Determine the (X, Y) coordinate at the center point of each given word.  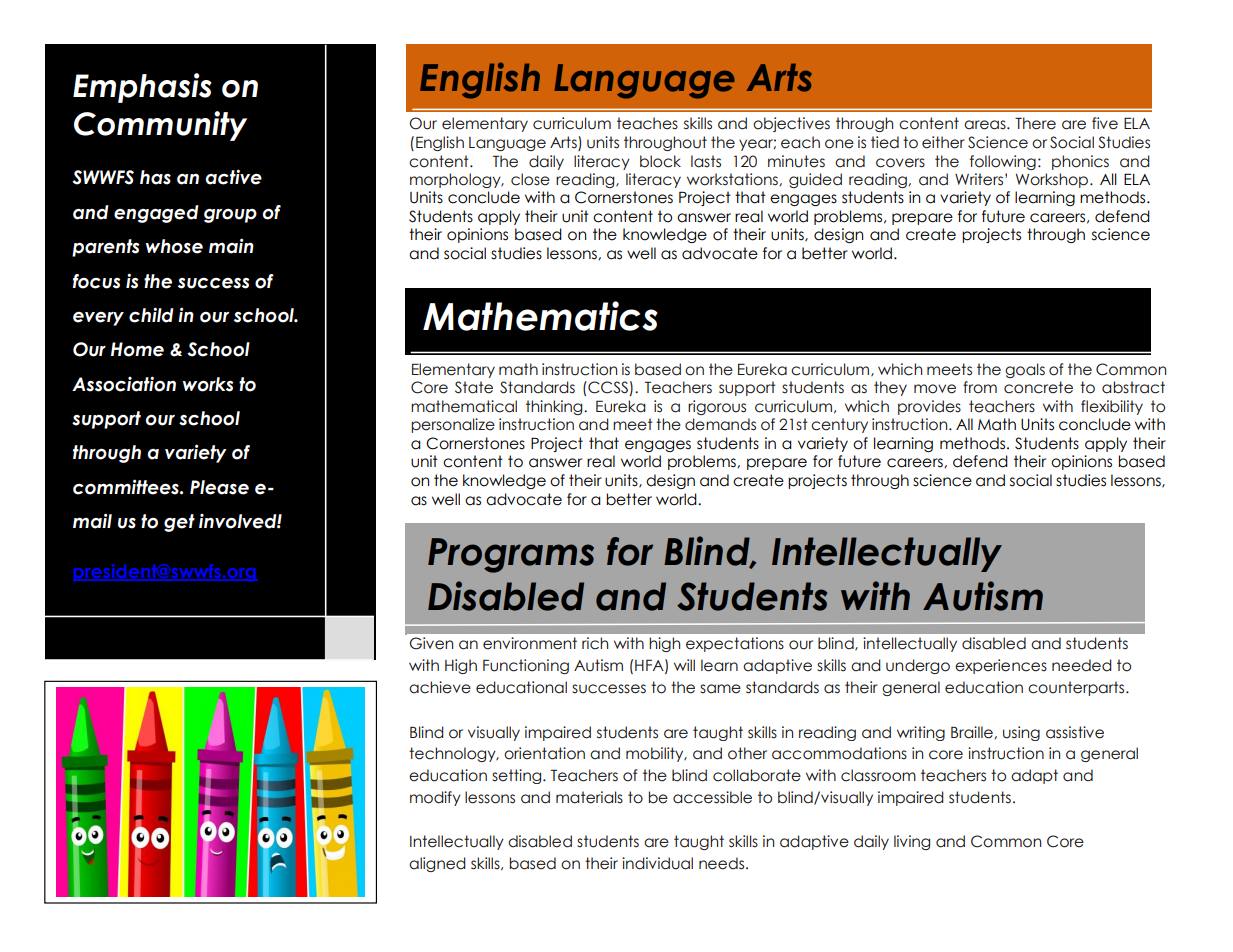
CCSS (608, 388)
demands (720, 424)
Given (431, 643)
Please (219, 487)
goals (1025, 370)
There (1035, 123)
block (660, 161)
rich (595, 643)
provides (929, 407)
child (151, 315)
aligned (437, 864)
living (912, 842)
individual (657, 863)
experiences (1001, 666)
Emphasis (142, 88)
